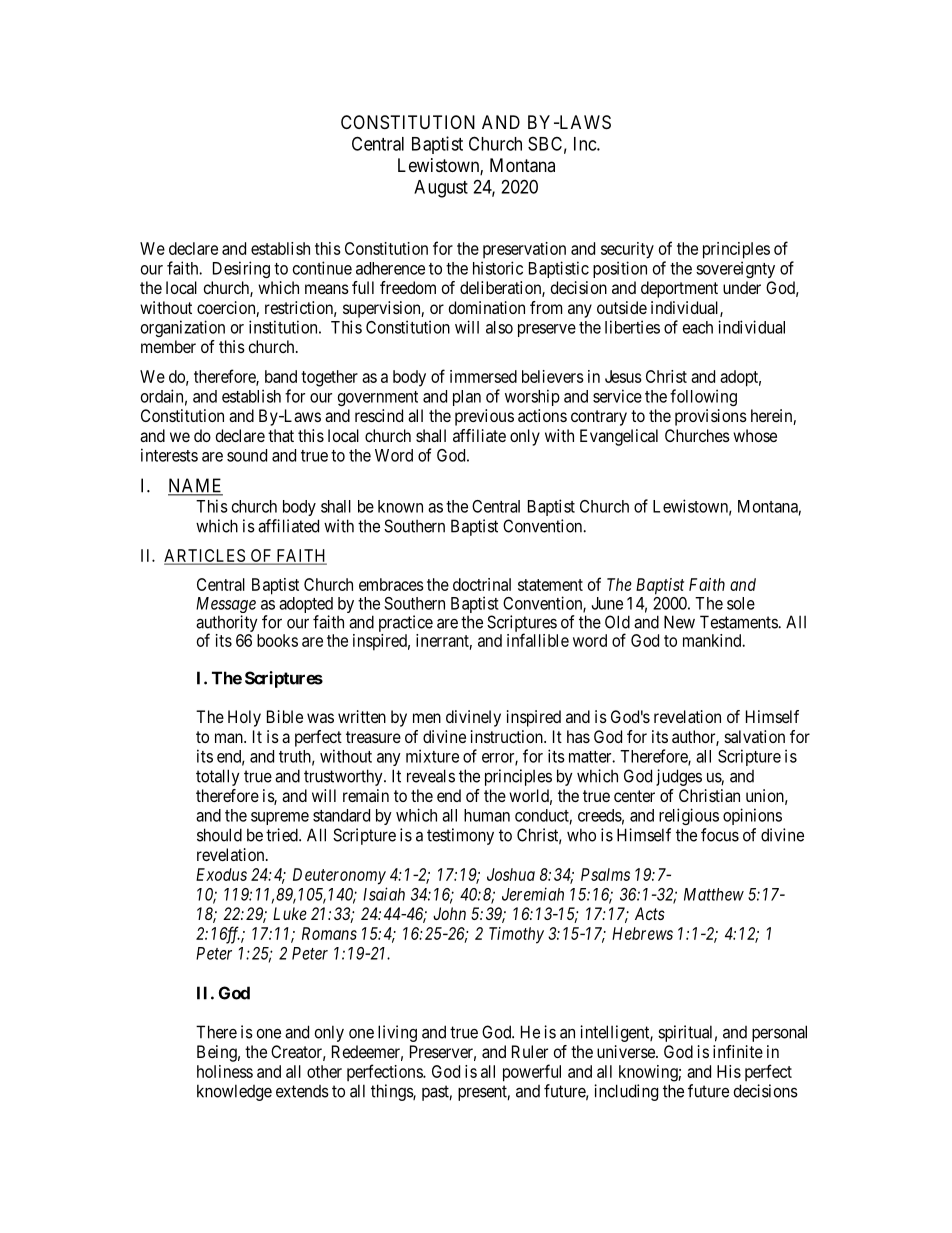 This image has width=952, height=1233. What do you see at coordinates (735, 269) in the image?
I see `sovereignty` at bounding box center [735, 269].
